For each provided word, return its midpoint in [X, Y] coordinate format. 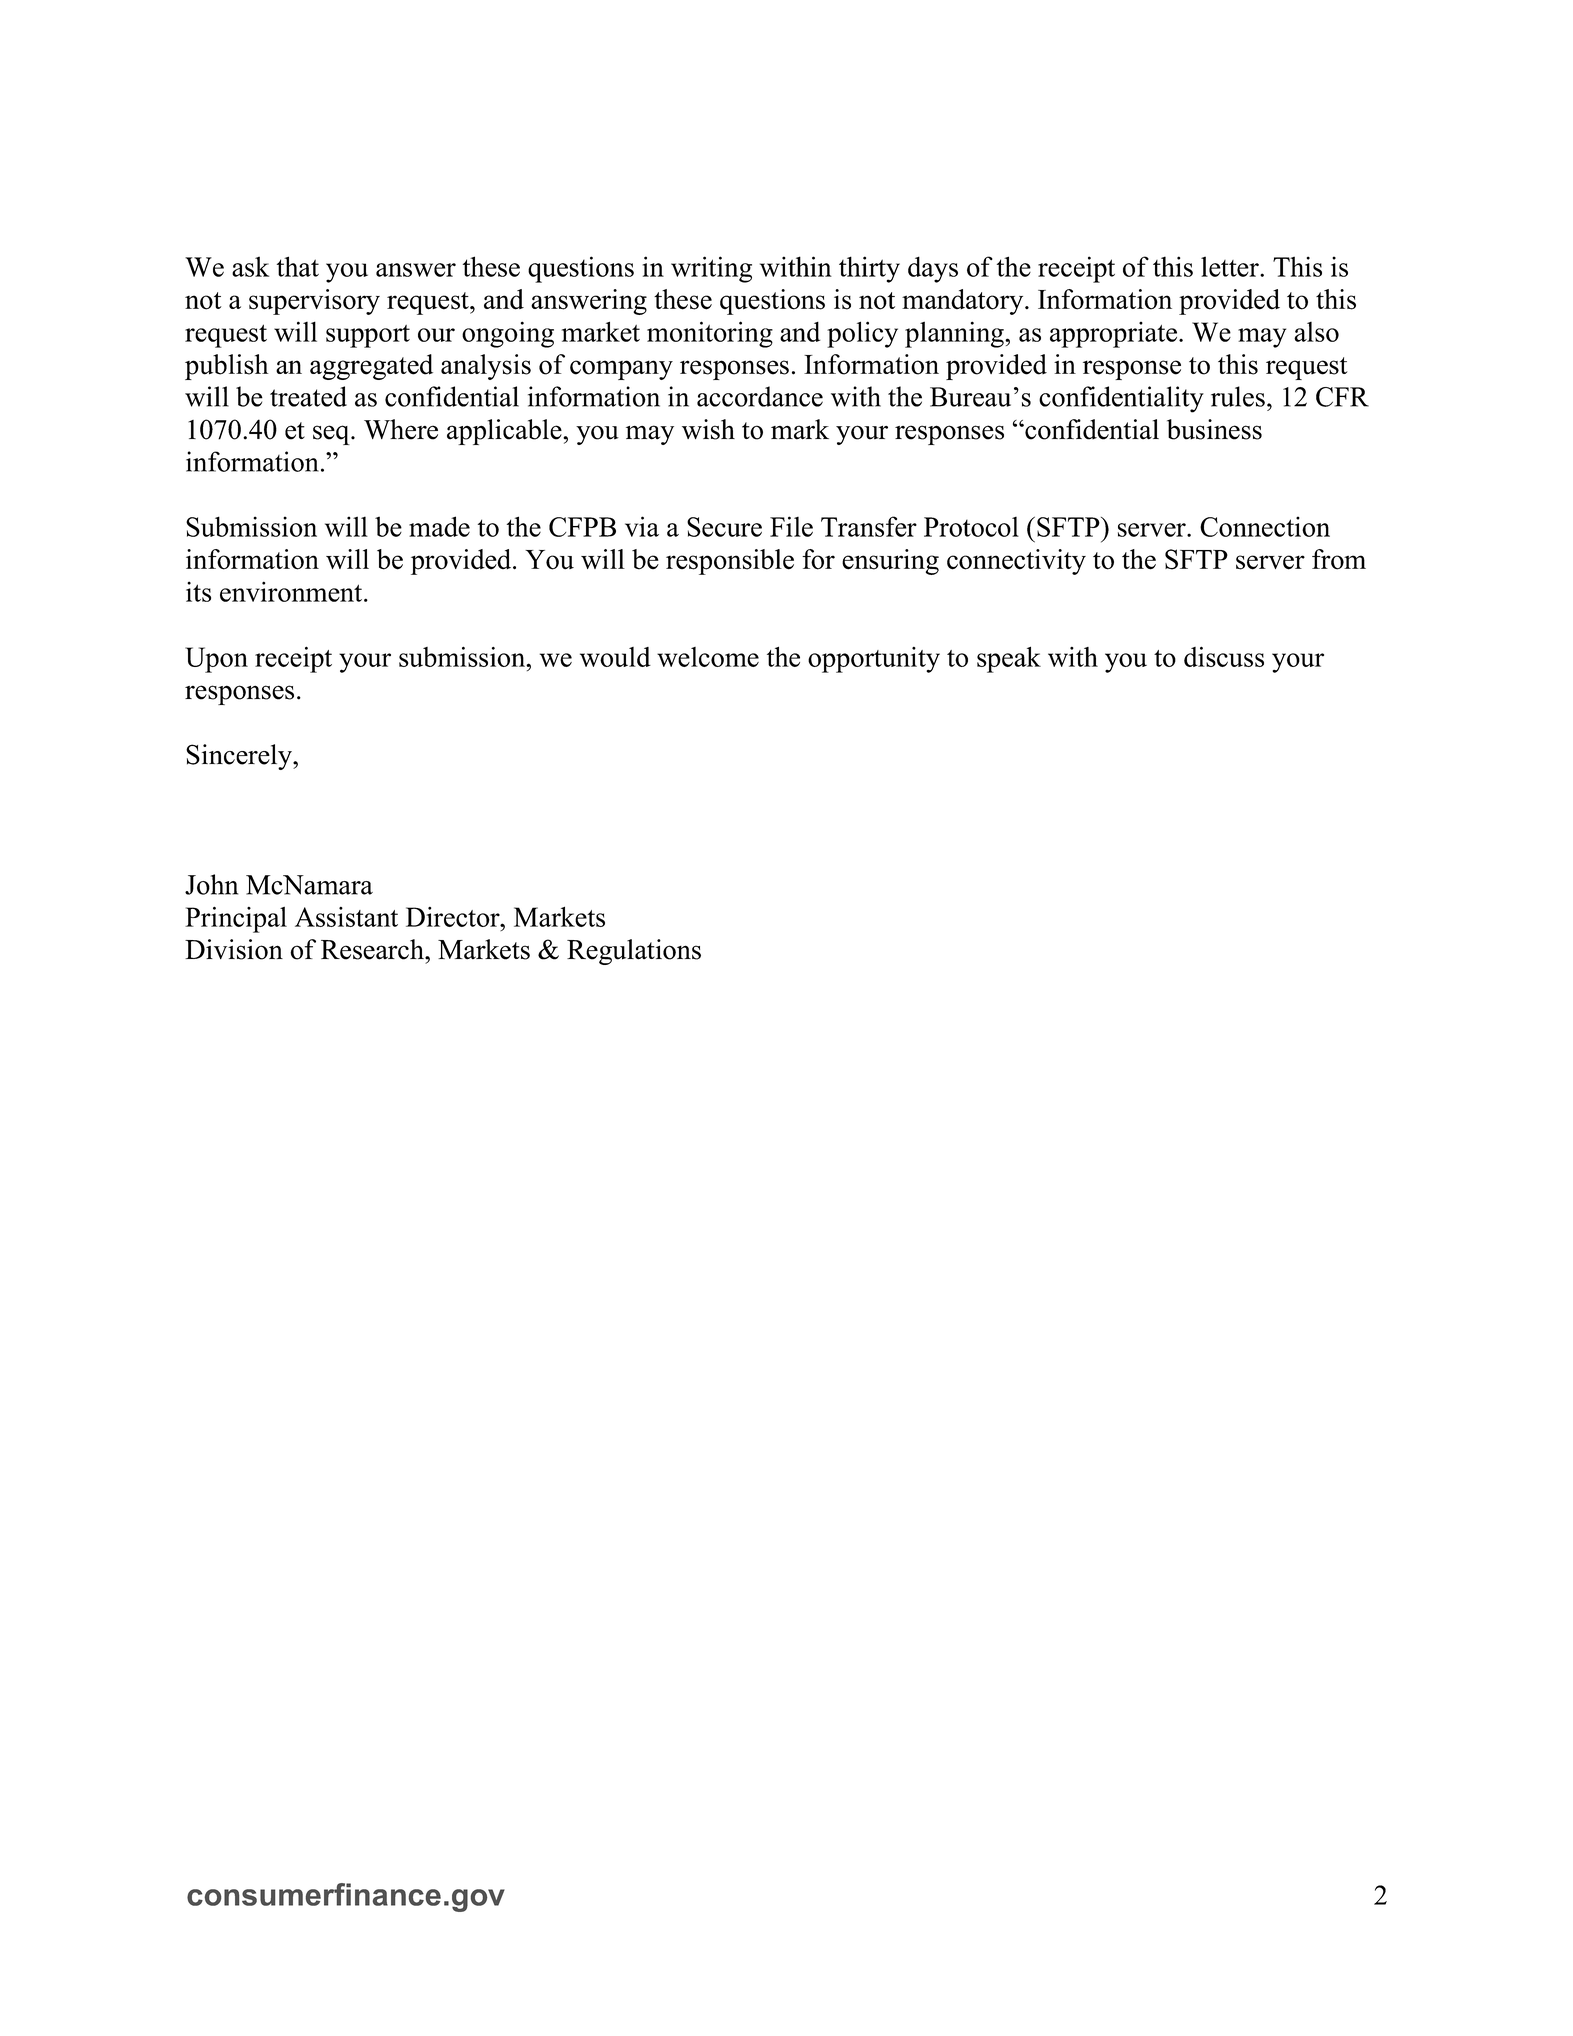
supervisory [314, 302]
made [439, 526]
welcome [708, 657]
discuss [1224, 656]
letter [1231, 266]
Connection [1265, 526]
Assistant [346, 917]
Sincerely [240, 757]
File [791, 526]
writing [711, 269]
